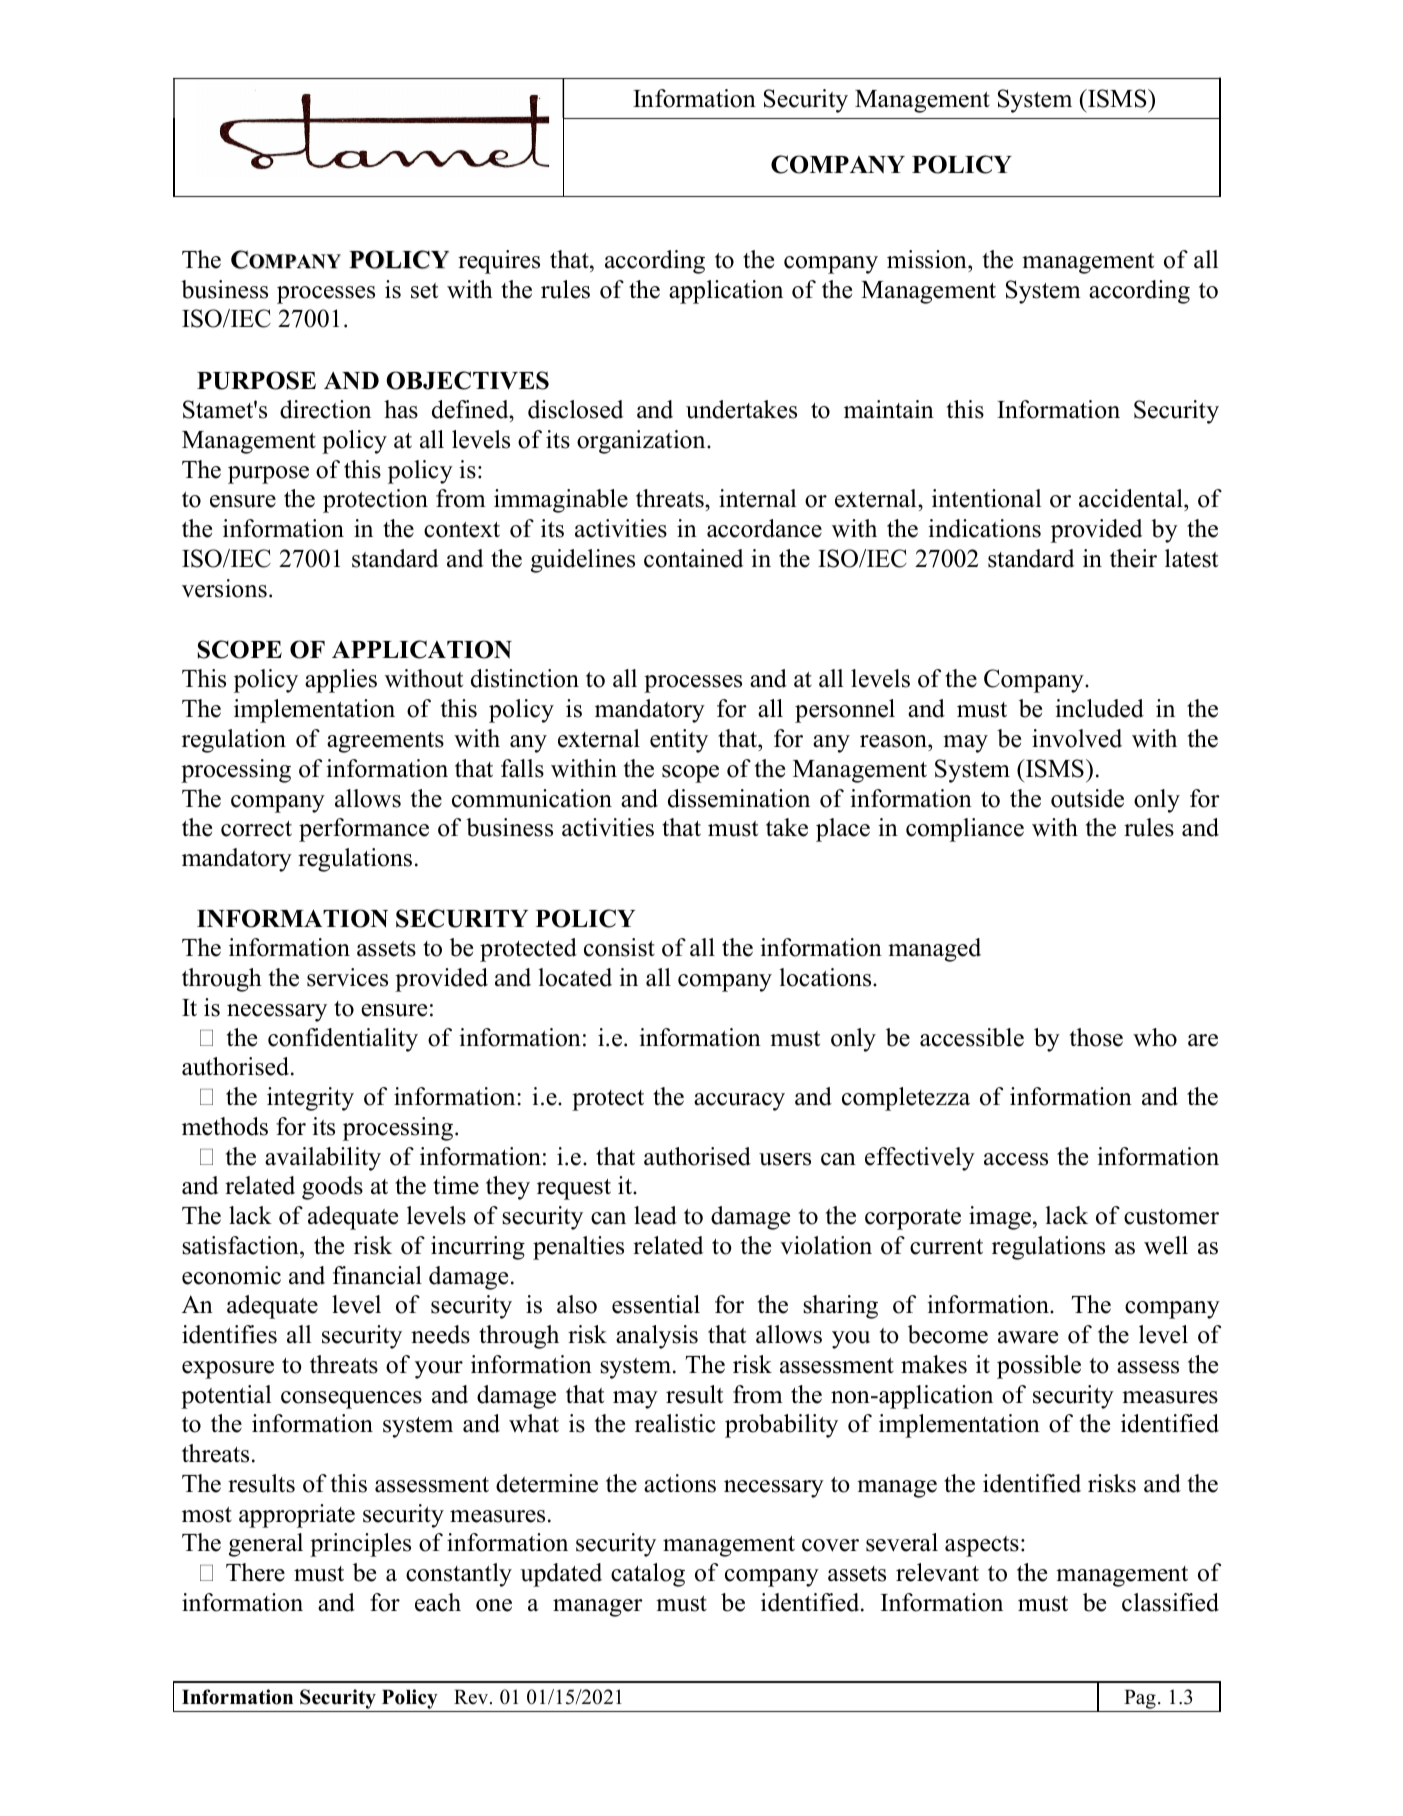 The image size is (1403, 1816). What do you see at coordinates (347, 977) in the screenshot?
I see `services` at bounding box center [347, 977].
